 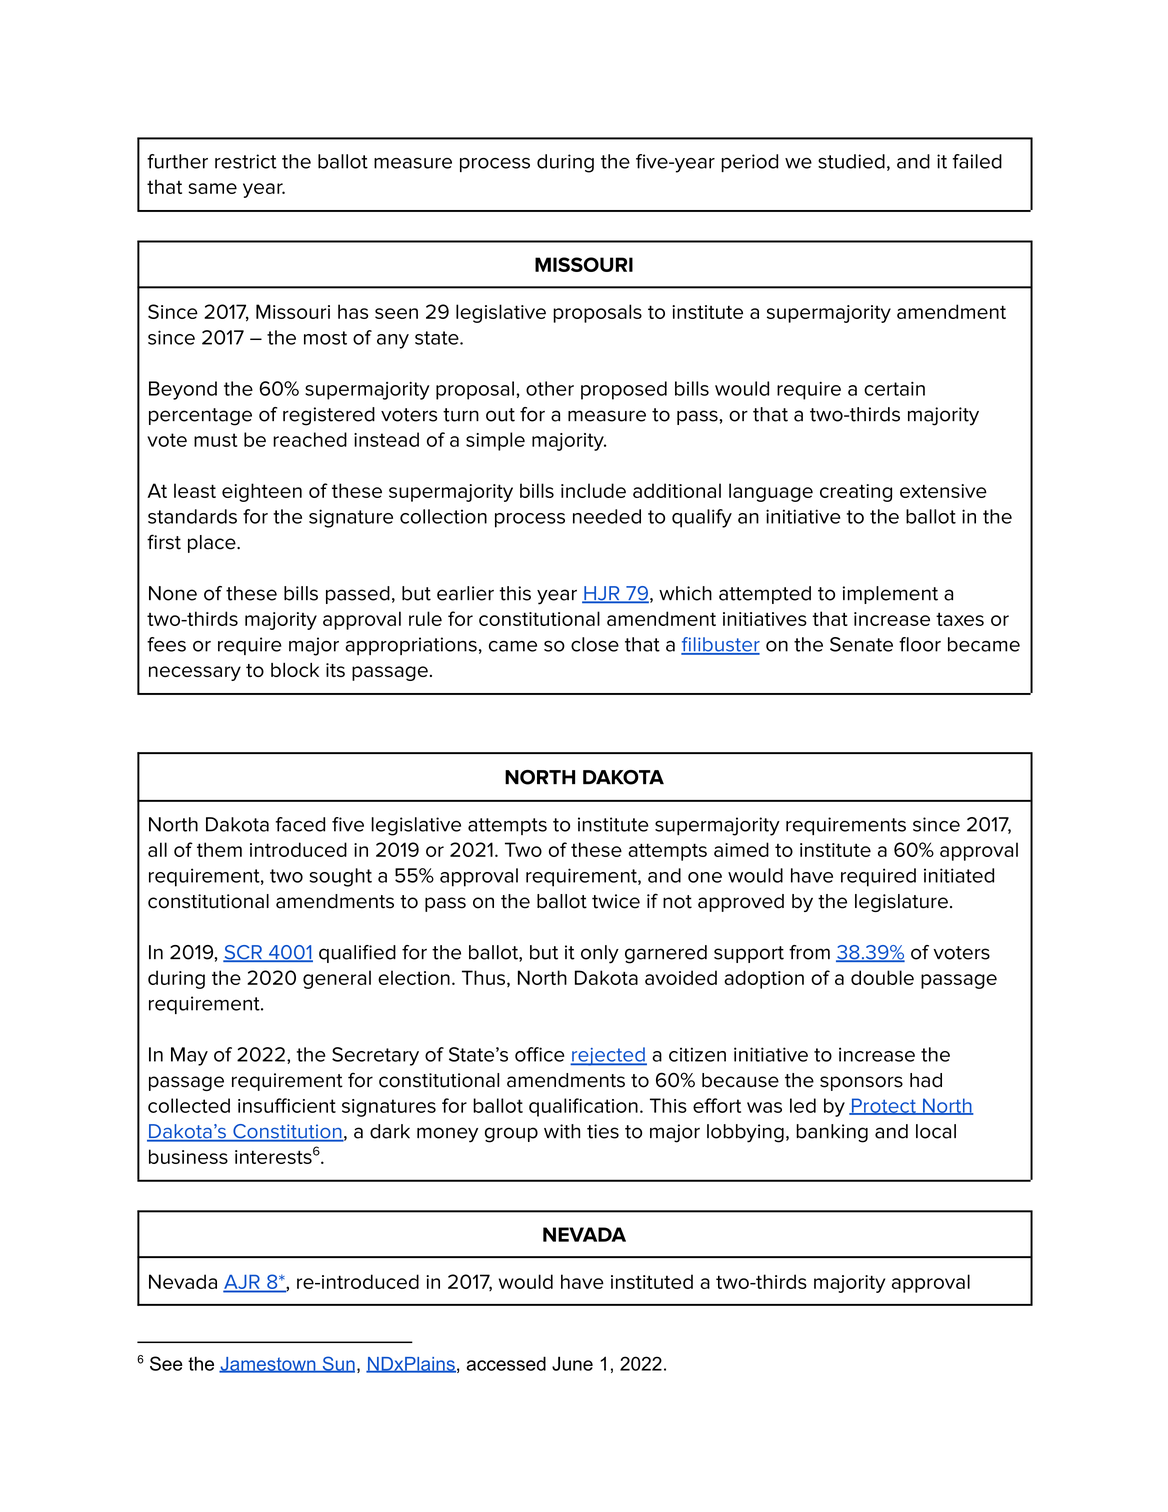 I want to click on close, so click(x=595, y=644).
